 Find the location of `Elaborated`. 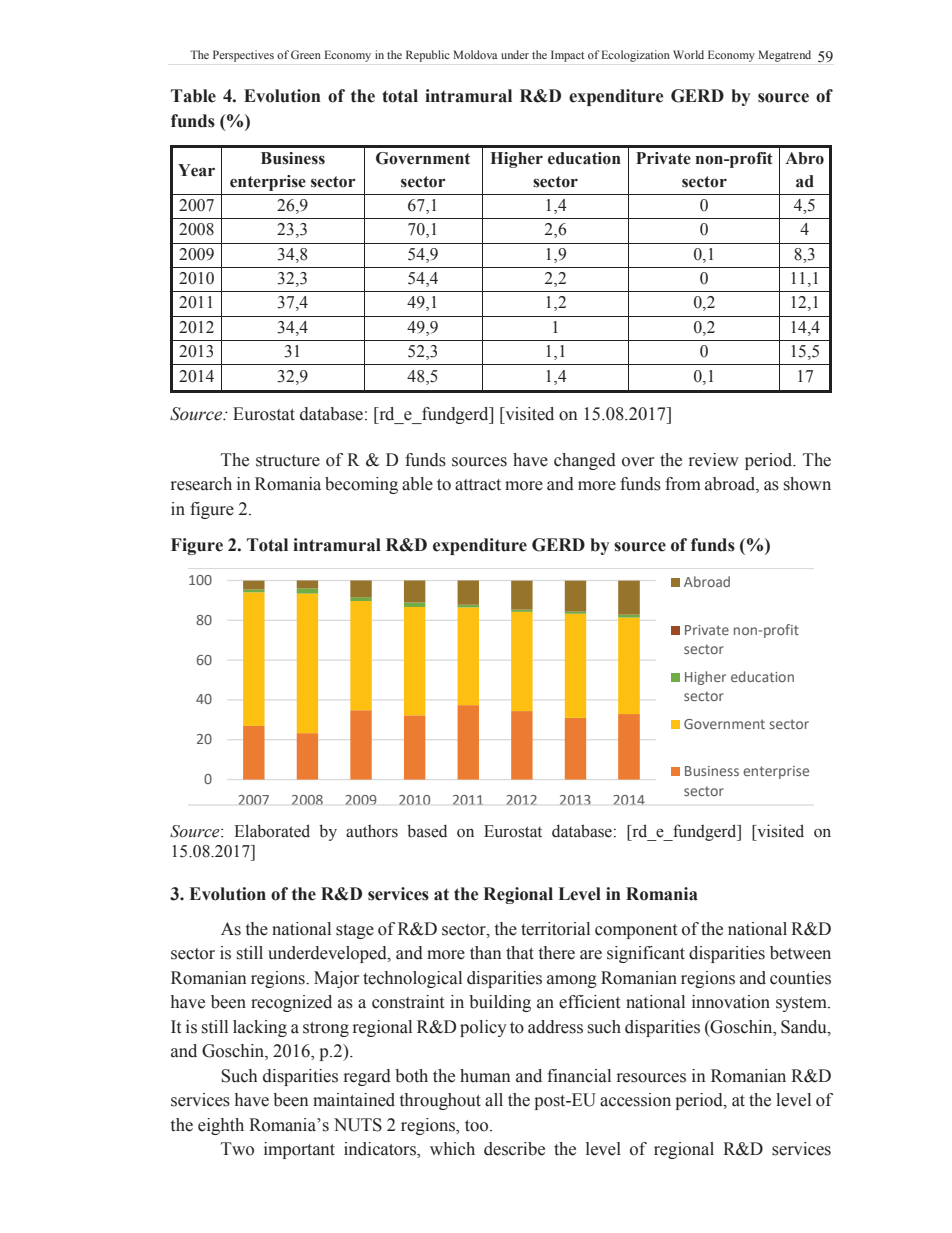

Elaborated is located at coordinates (272, 831).
